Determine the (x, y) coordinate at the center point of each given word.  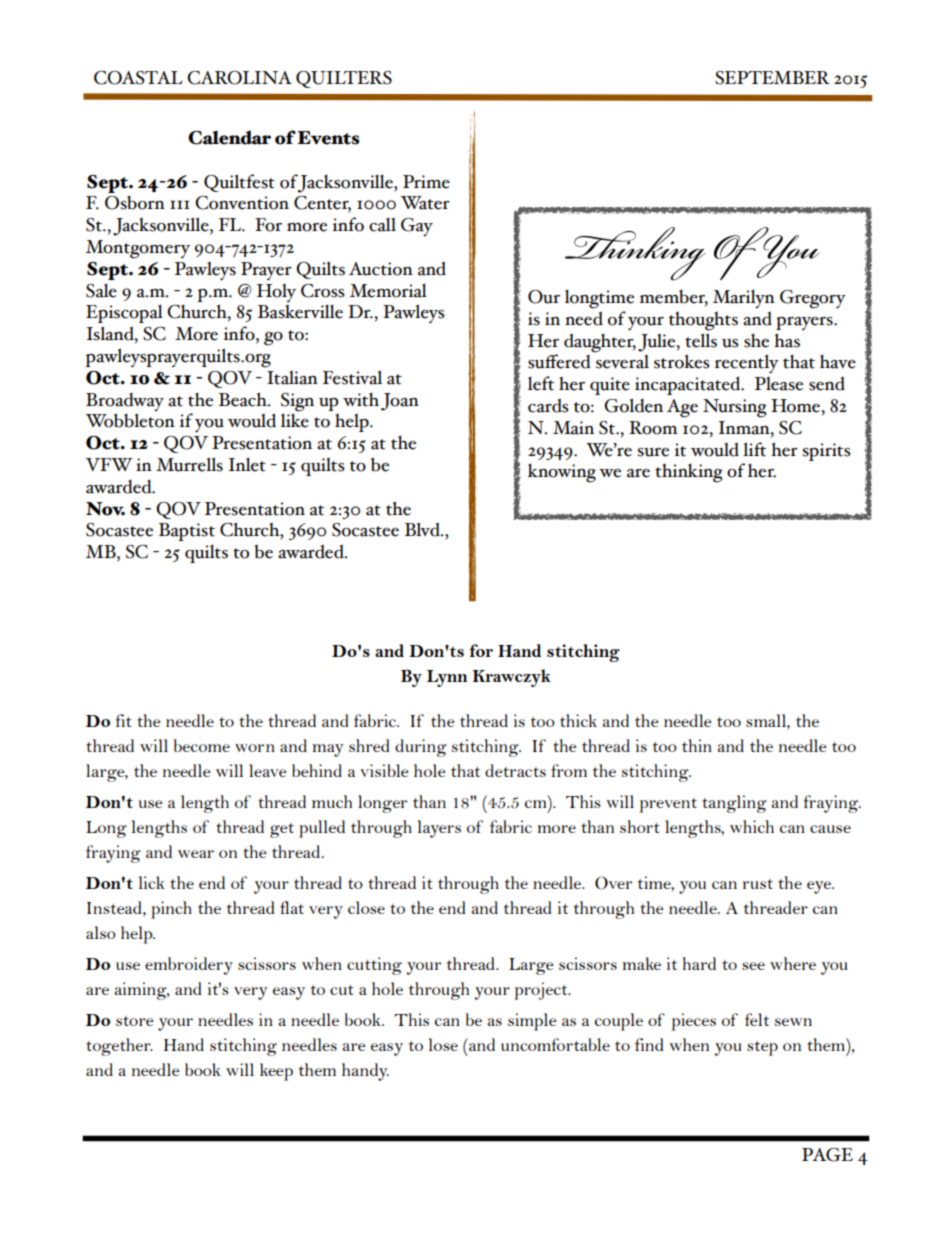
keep (276, 1072)
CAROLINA (239, 78)
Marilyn (744, 299)
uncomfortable (555, 1044)
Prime (426, 182)
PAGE (827, 1155)
